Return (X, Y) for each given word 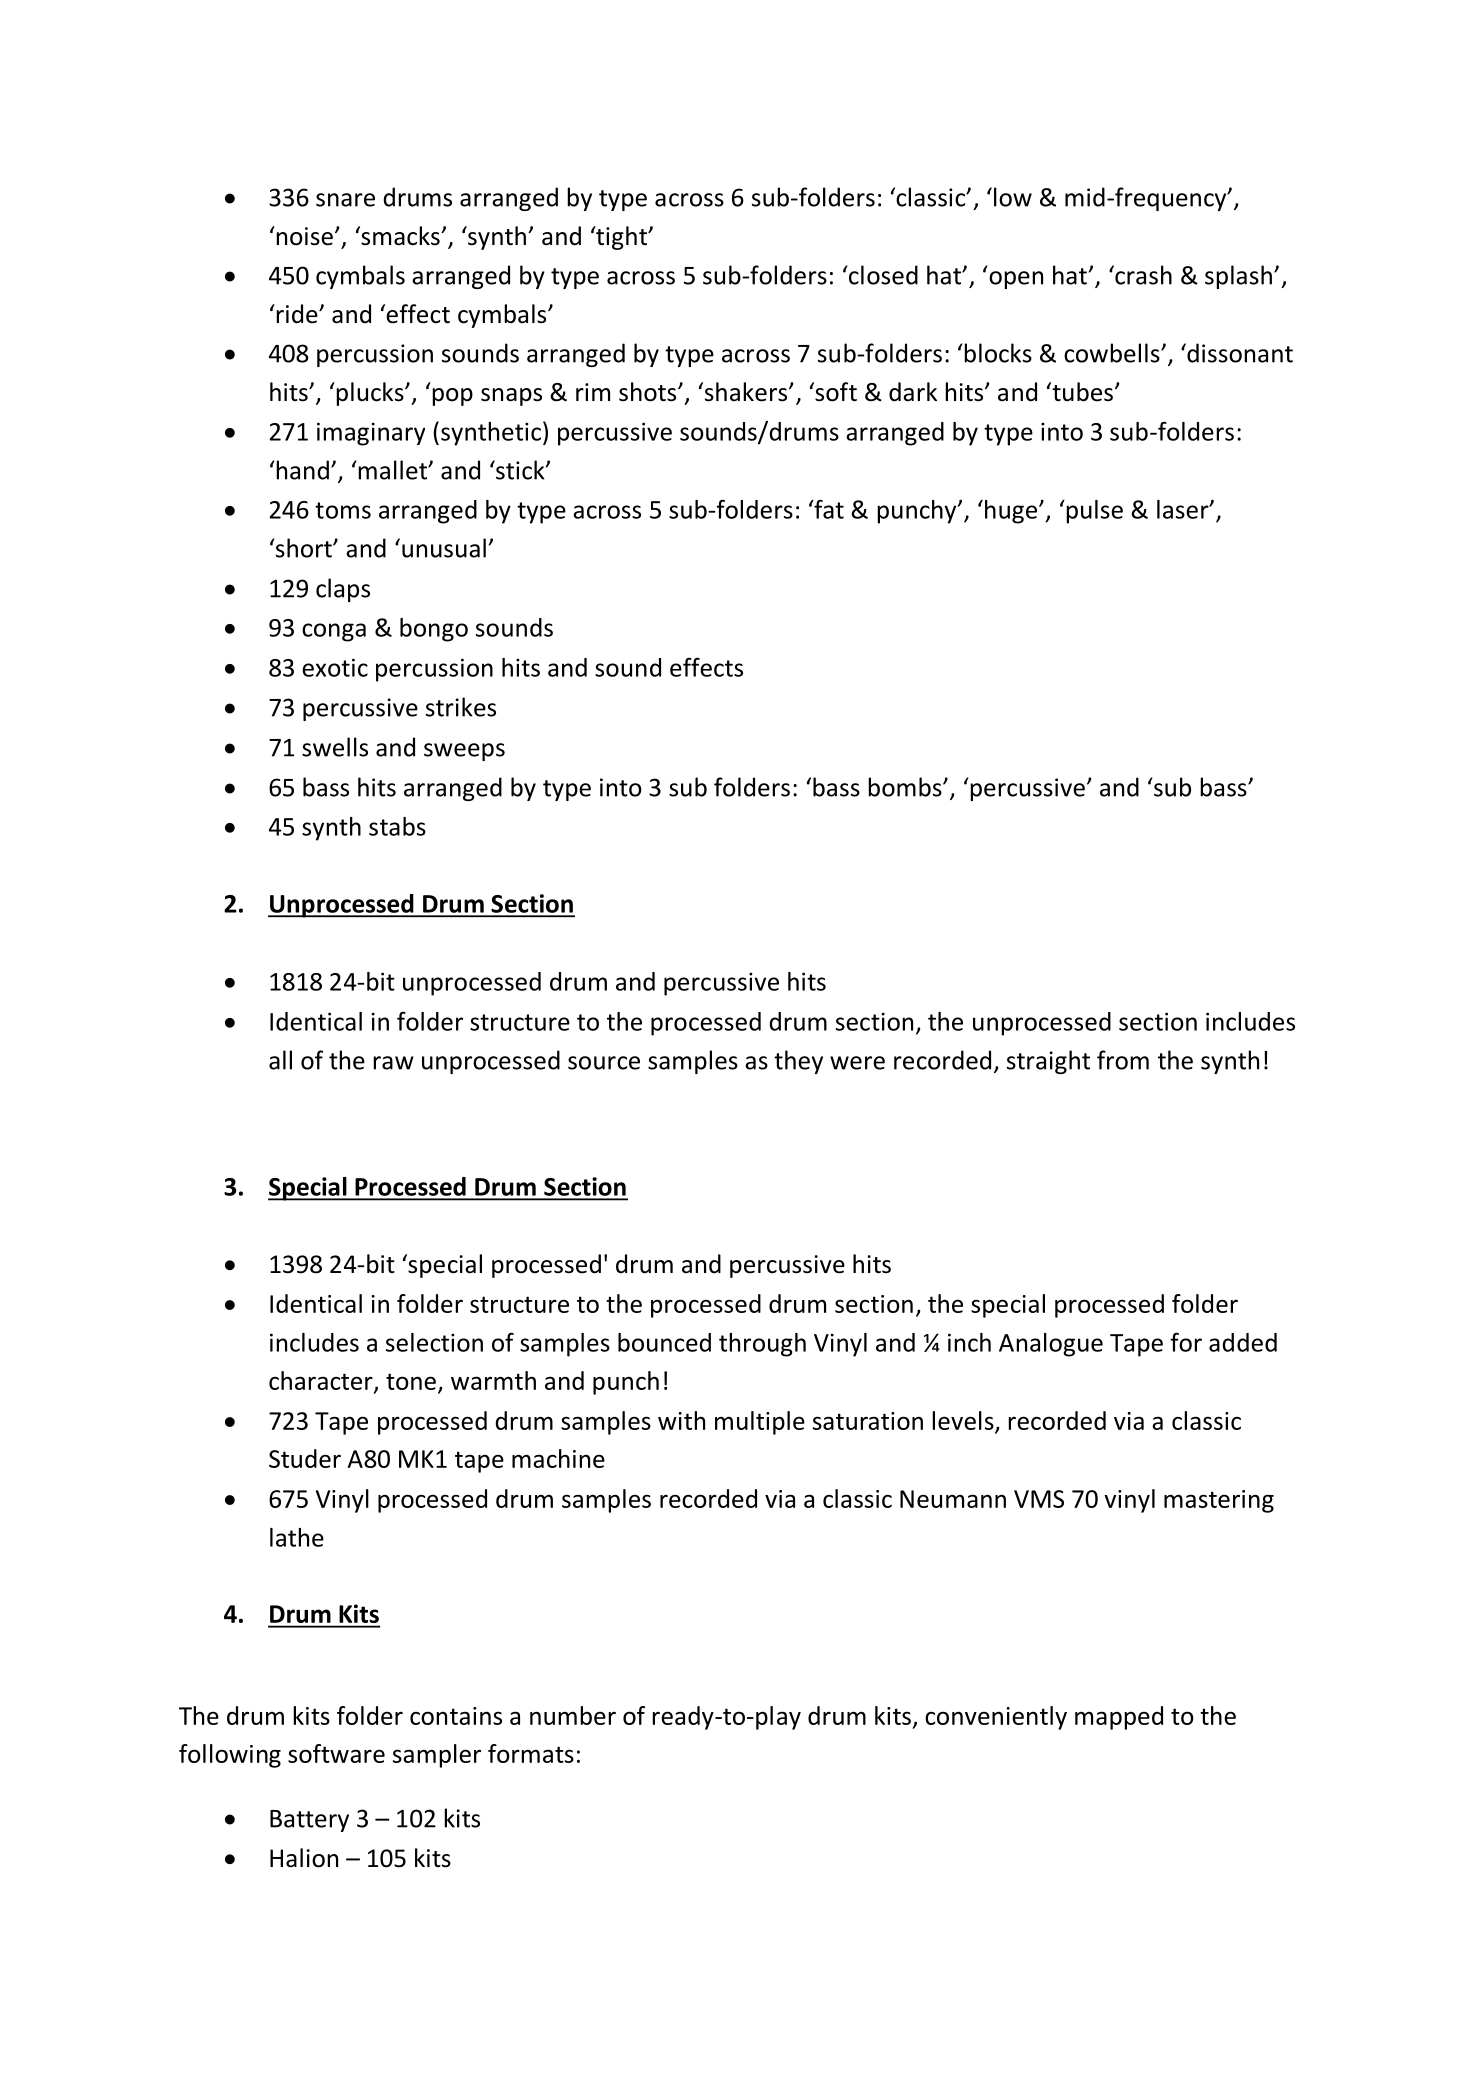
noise (303, 236)
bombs (906, 787)
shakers (746, 392)
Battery (309, 1821)
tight (621, 238)
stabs (397, 826)
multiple (760, 1423)
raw (393, 1063)
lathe (297, 1537)
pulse (1093, 512)
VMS (1039, 1499)
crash (1142, 275)
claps (343, 590)
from (1123, 1060)
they (798, 1062)
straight (1048, 1062)
